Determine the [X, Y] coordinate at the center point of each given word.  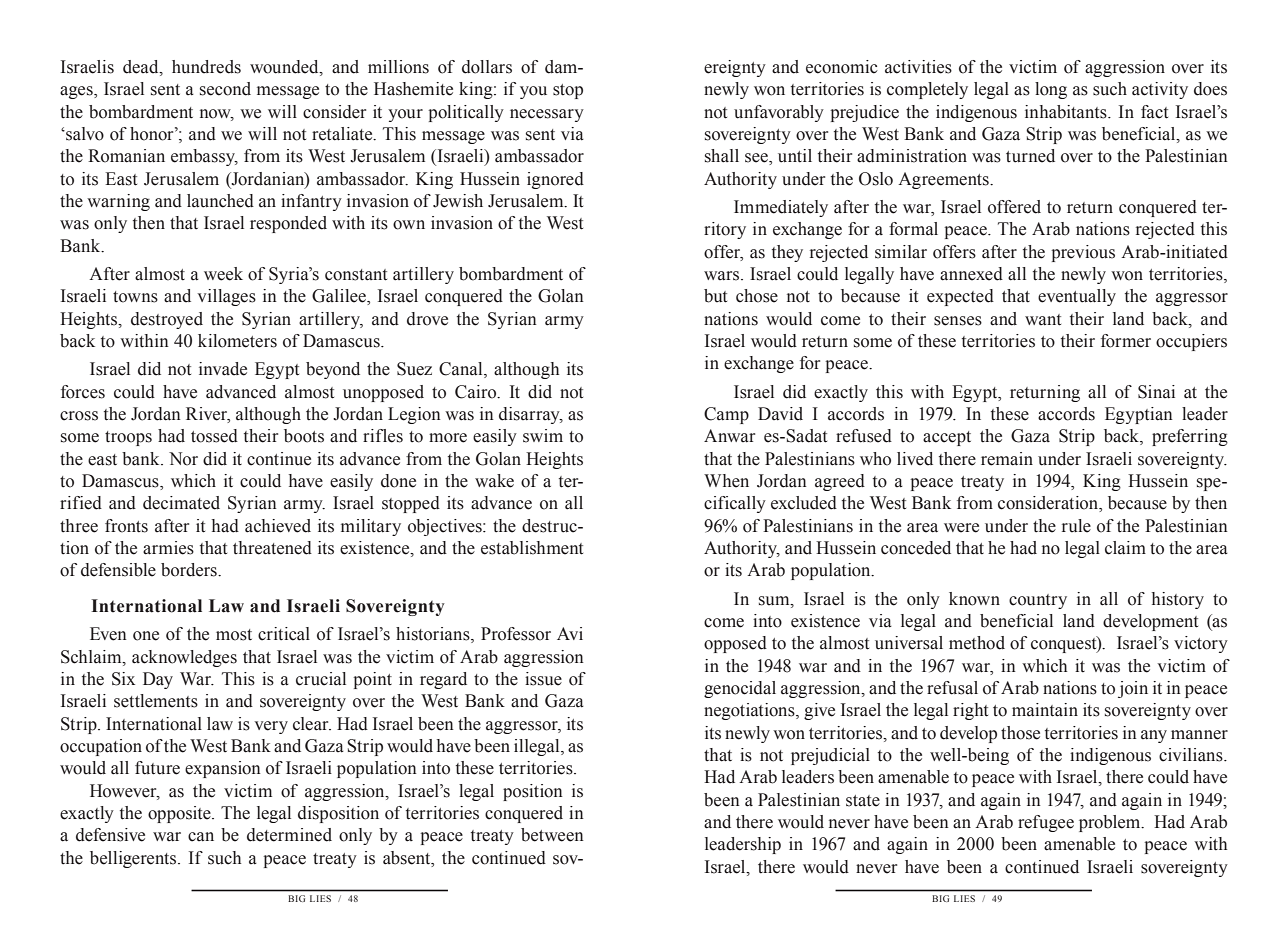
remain [1007, 459]
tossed [214, 436]
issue [543, 679]
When [726, 481]
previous [1083, 253]
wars [723, 276]
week [223, 274]
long [1051, 90]
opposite [180, 814]
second [225, 89]
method [977, 643]
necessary [547, 115]
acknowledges [184, 658]
